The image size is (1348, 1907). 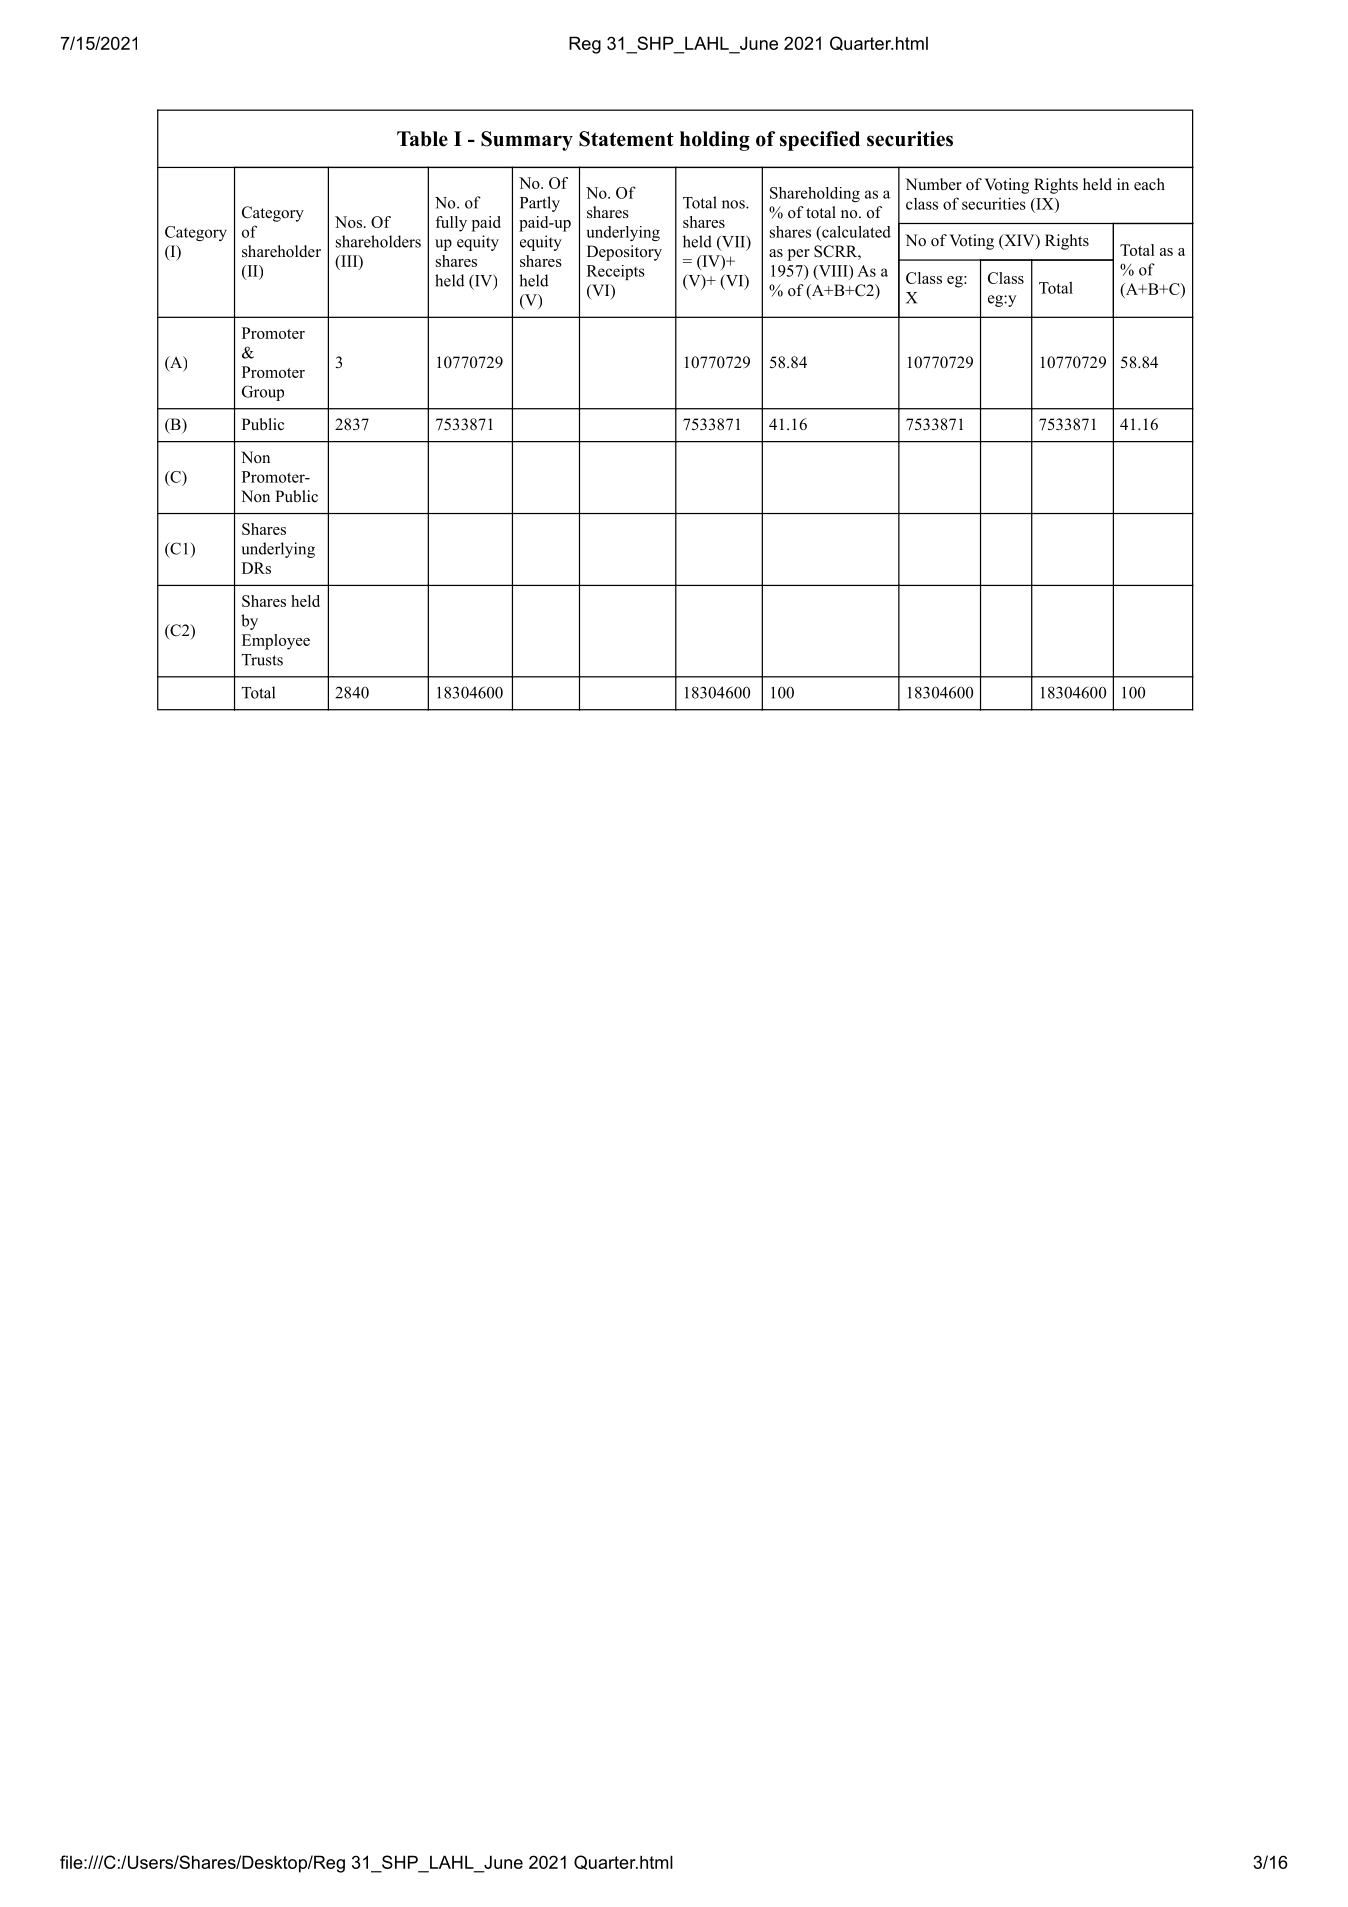 What do you see at coordinates (1149, 184) in the screenshot?
I see `each` at bounding box center [1149, 184].
